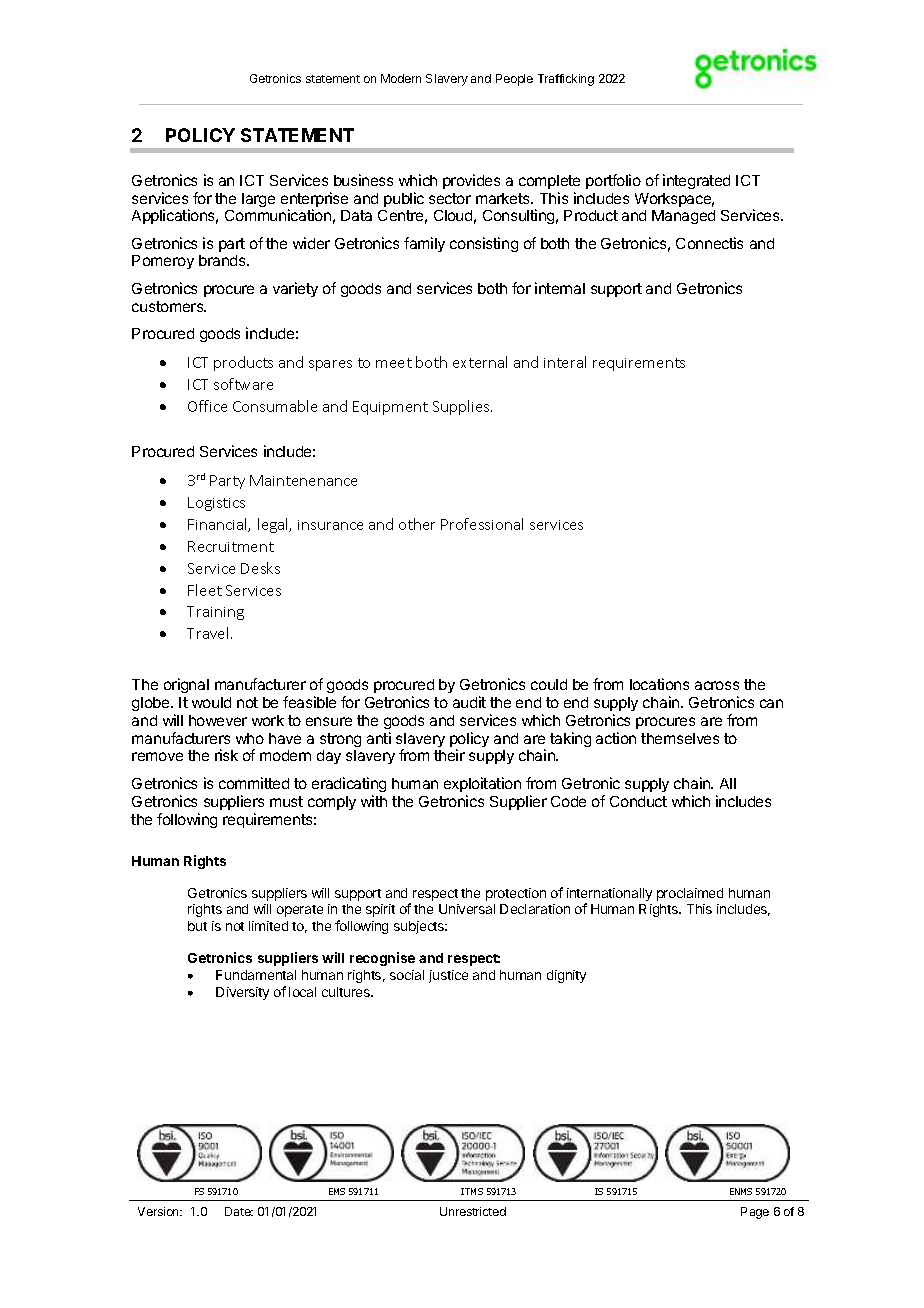 The image size is (924, 1308). I want to click on Conduct, so click(638, 801).
